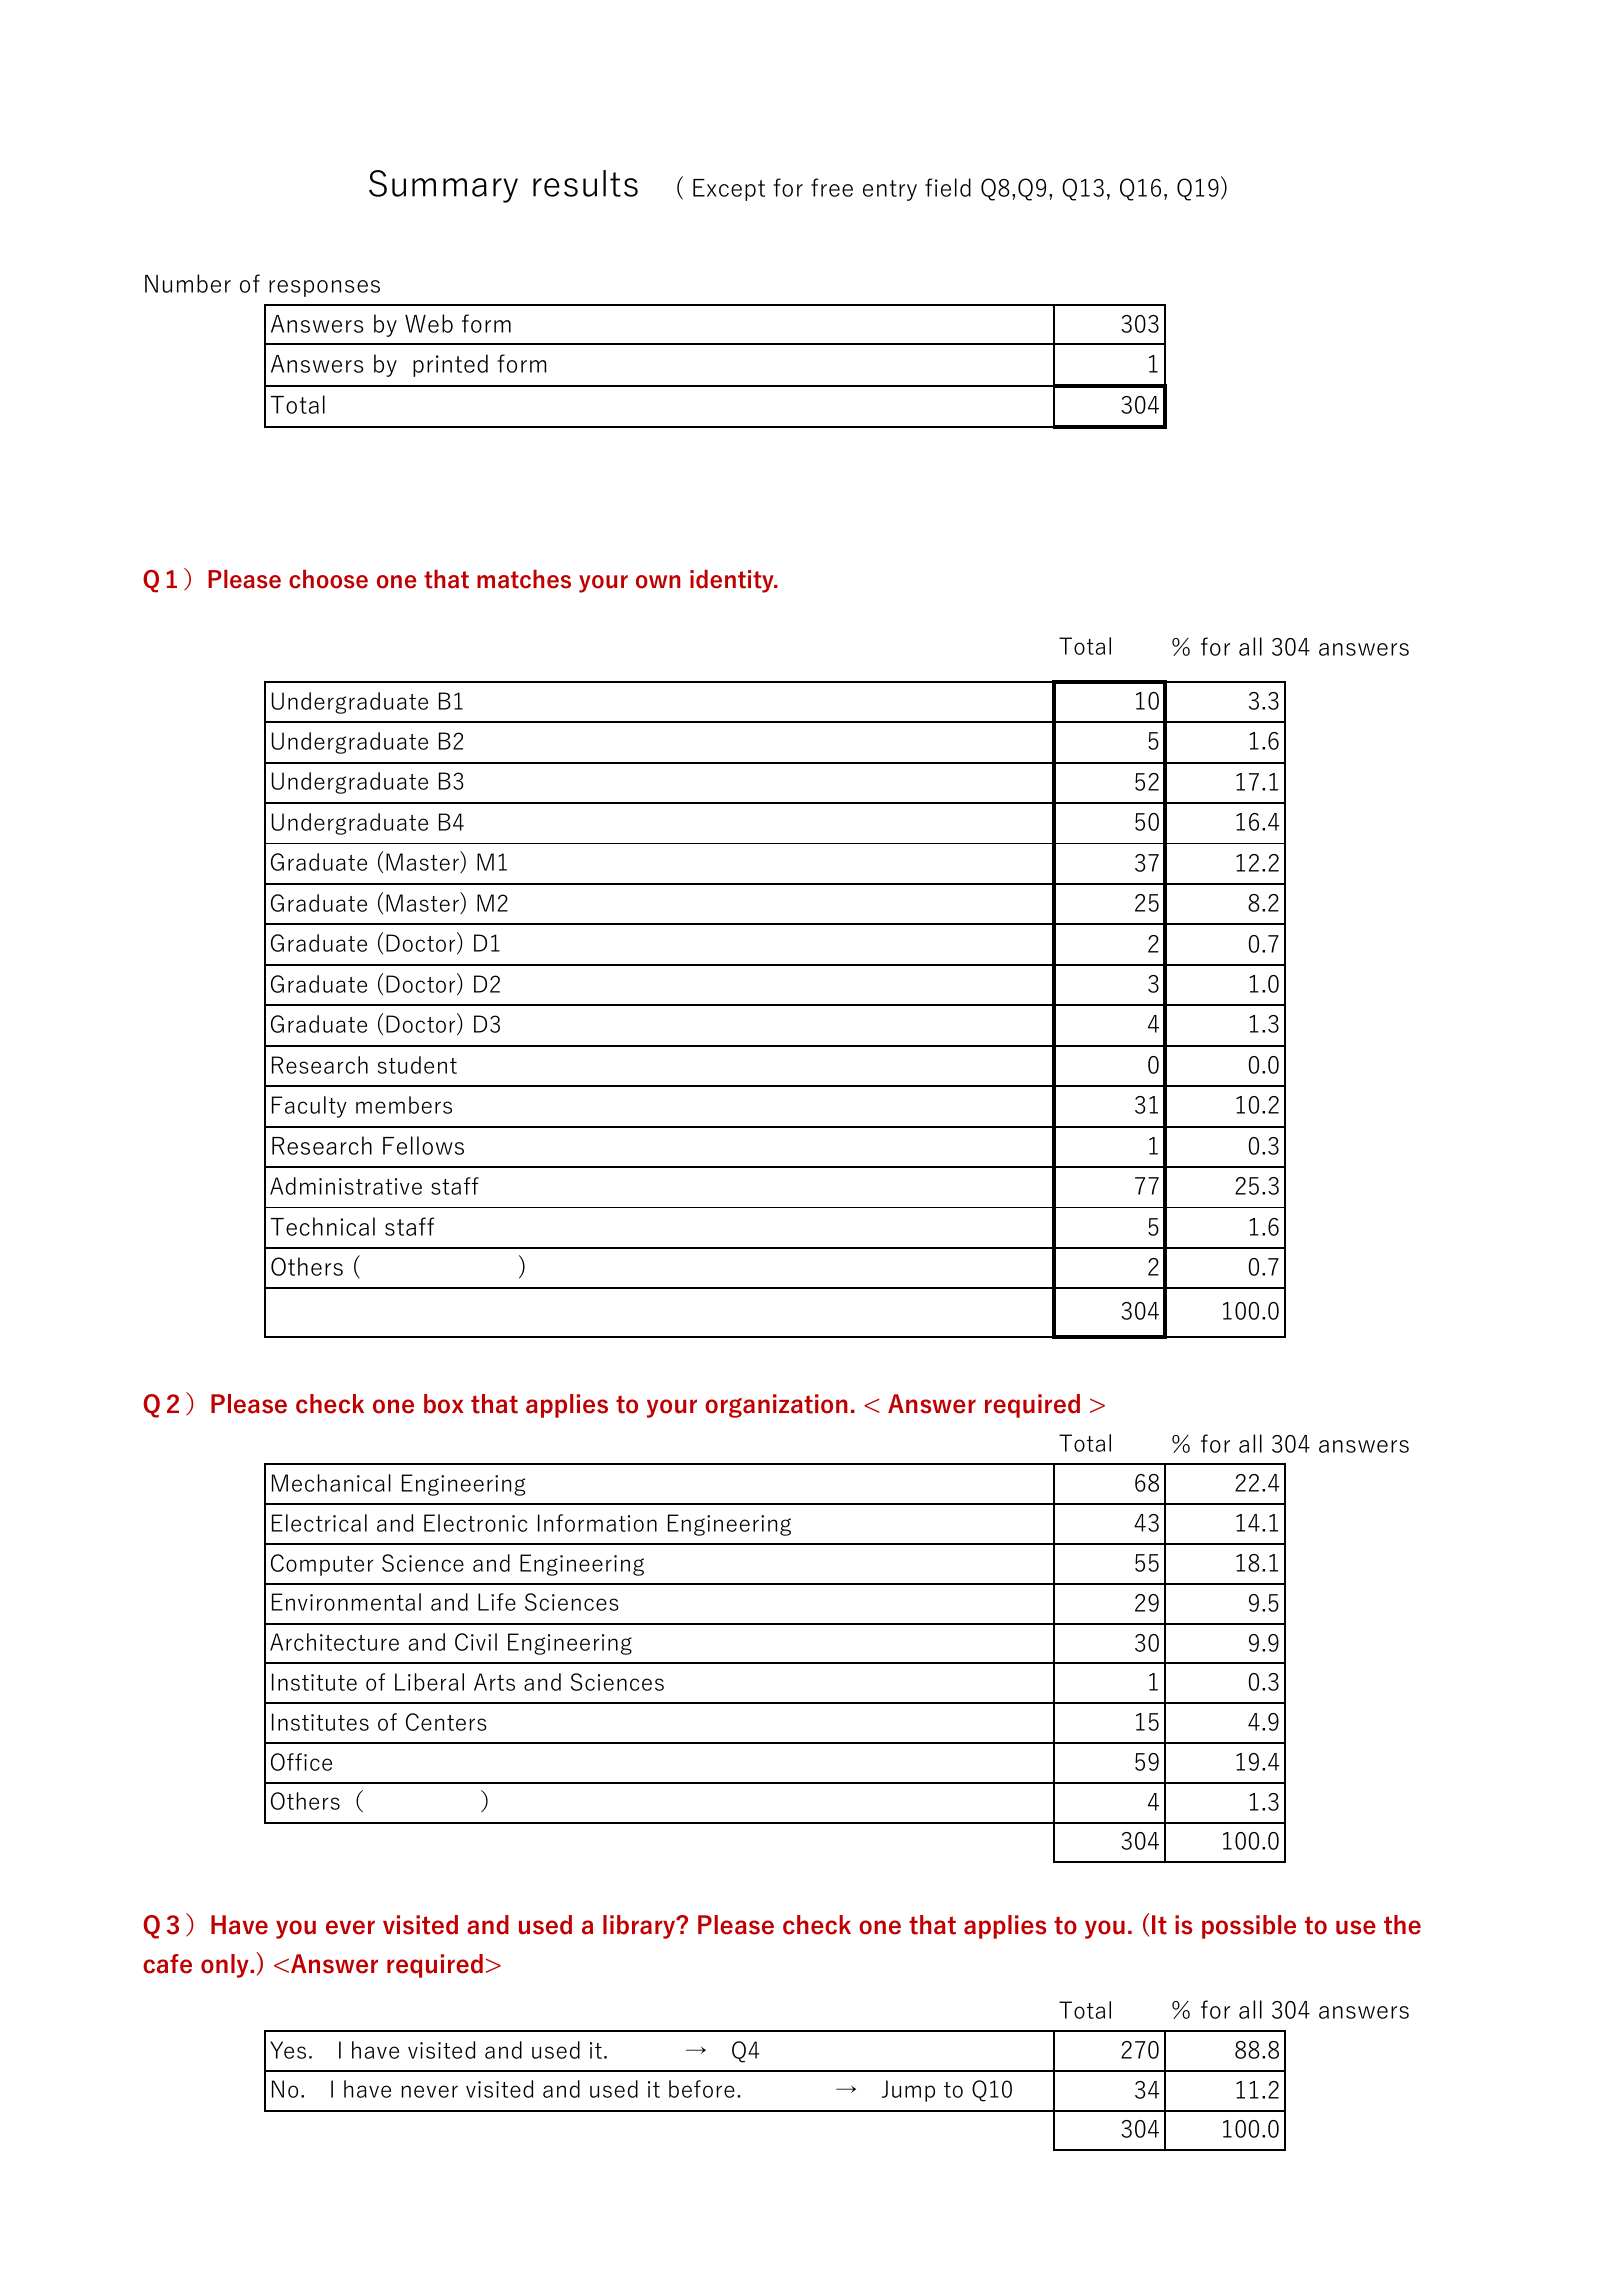 The image size is (1618, 2288). What do you see at coordinates (776, 1406) in the document?
I see `organization` at bounding box center [776, 1406].
